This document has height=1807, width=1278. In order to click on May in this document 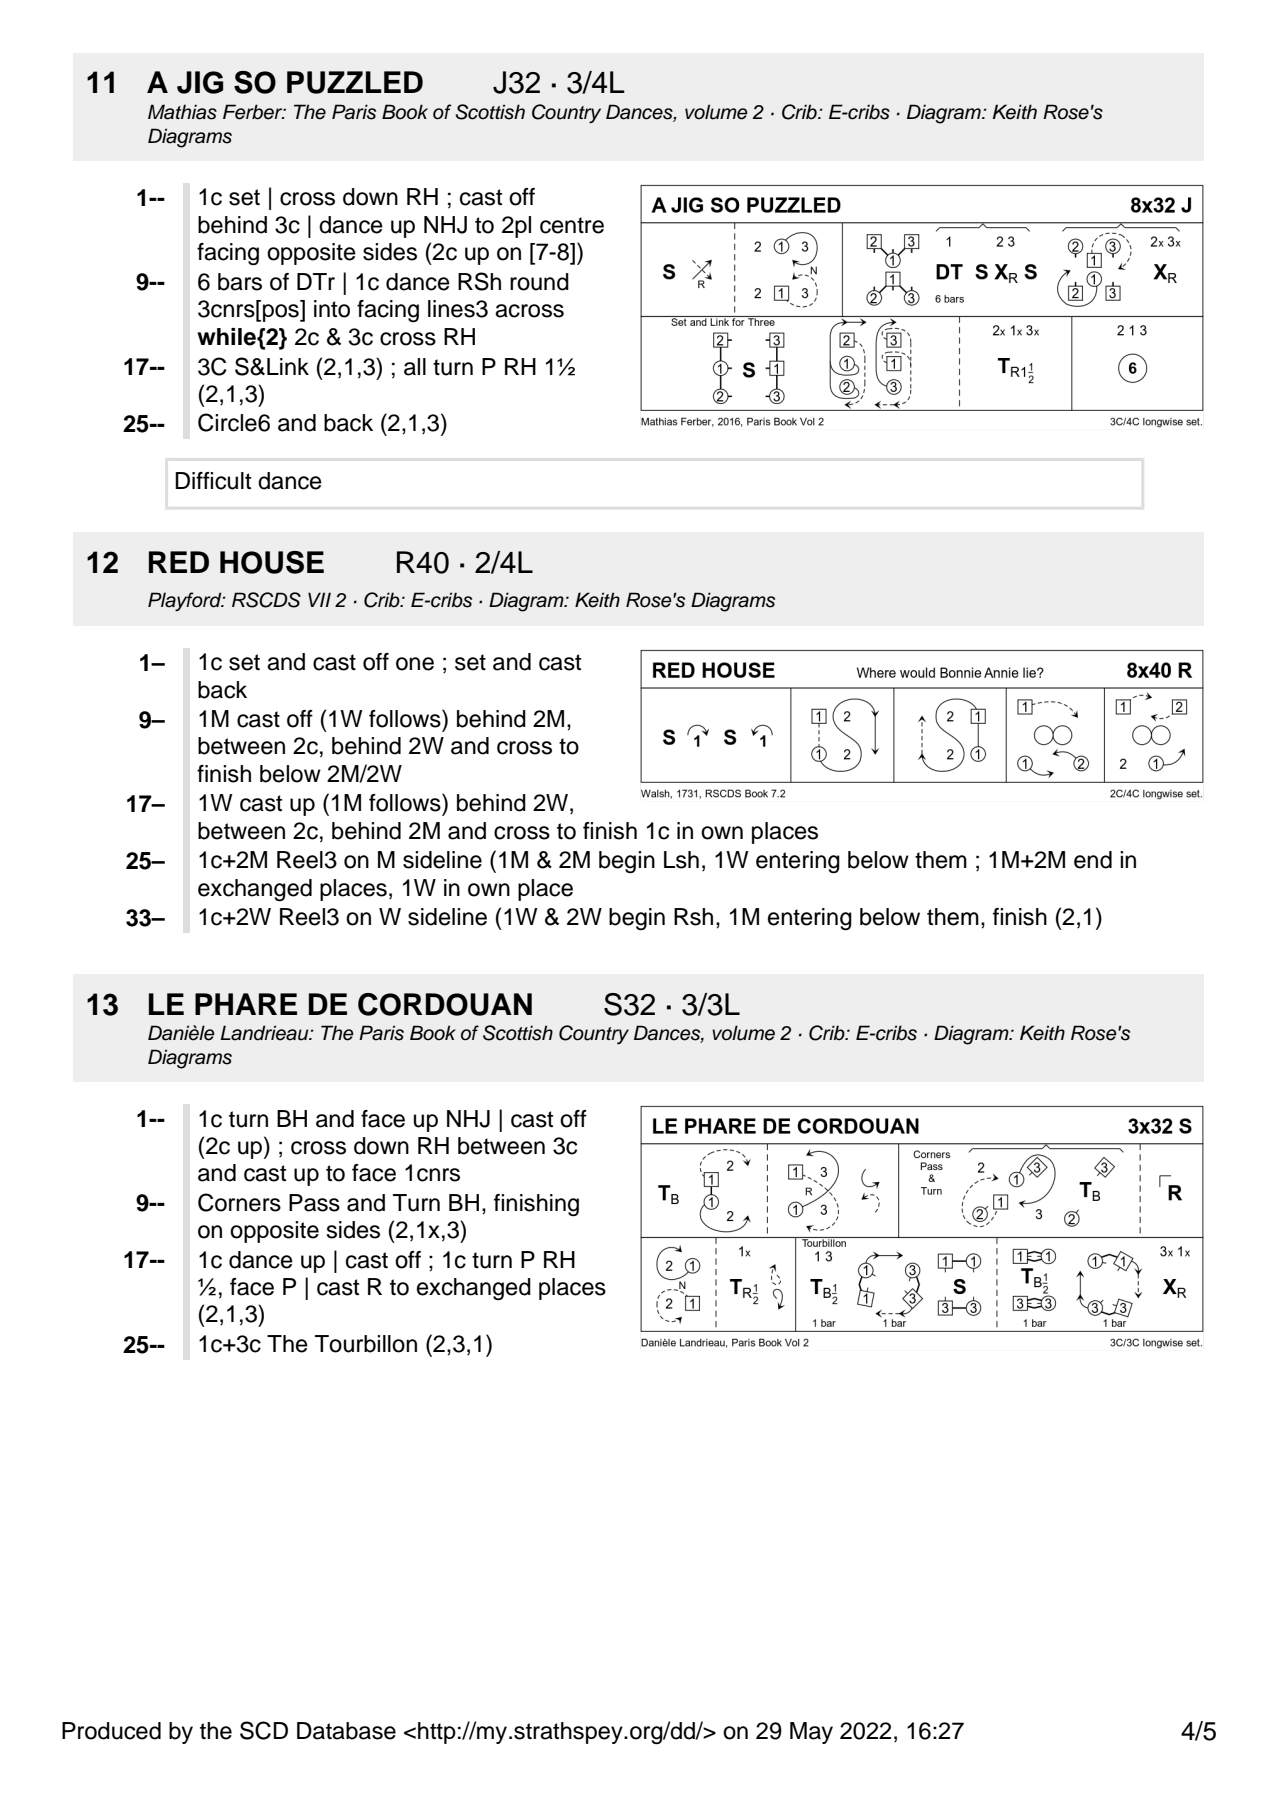, I will do `click(811, 1733)`.
